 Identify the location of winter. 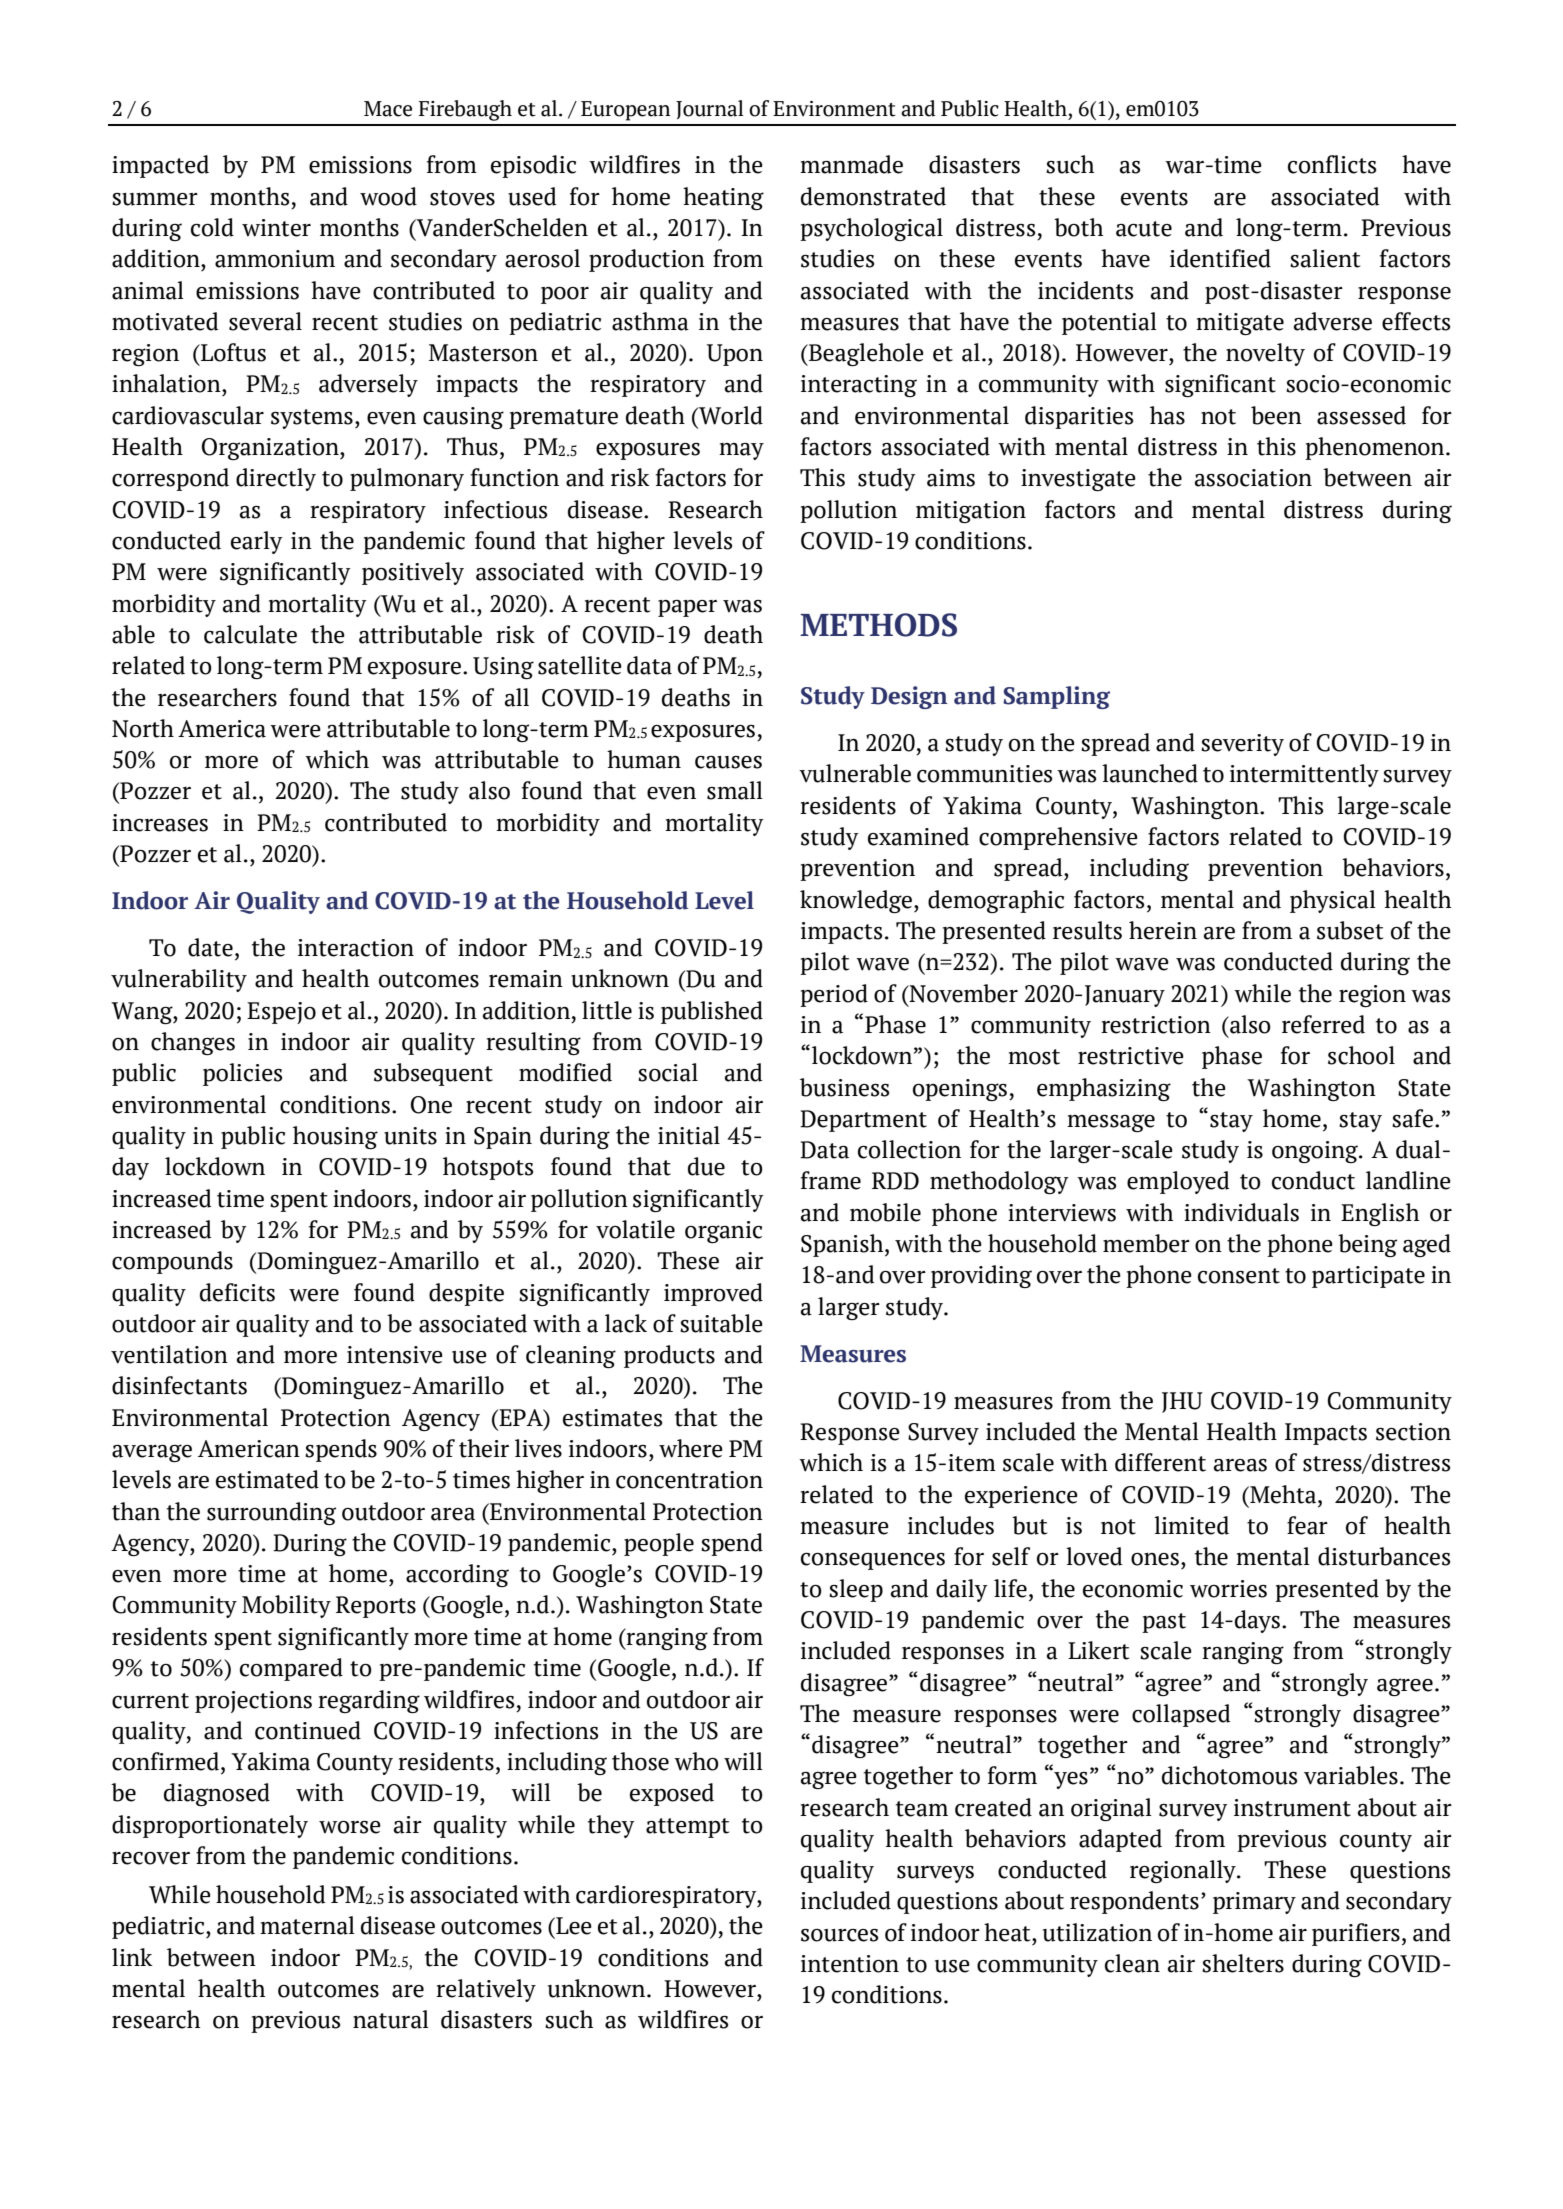
(276, 228).
